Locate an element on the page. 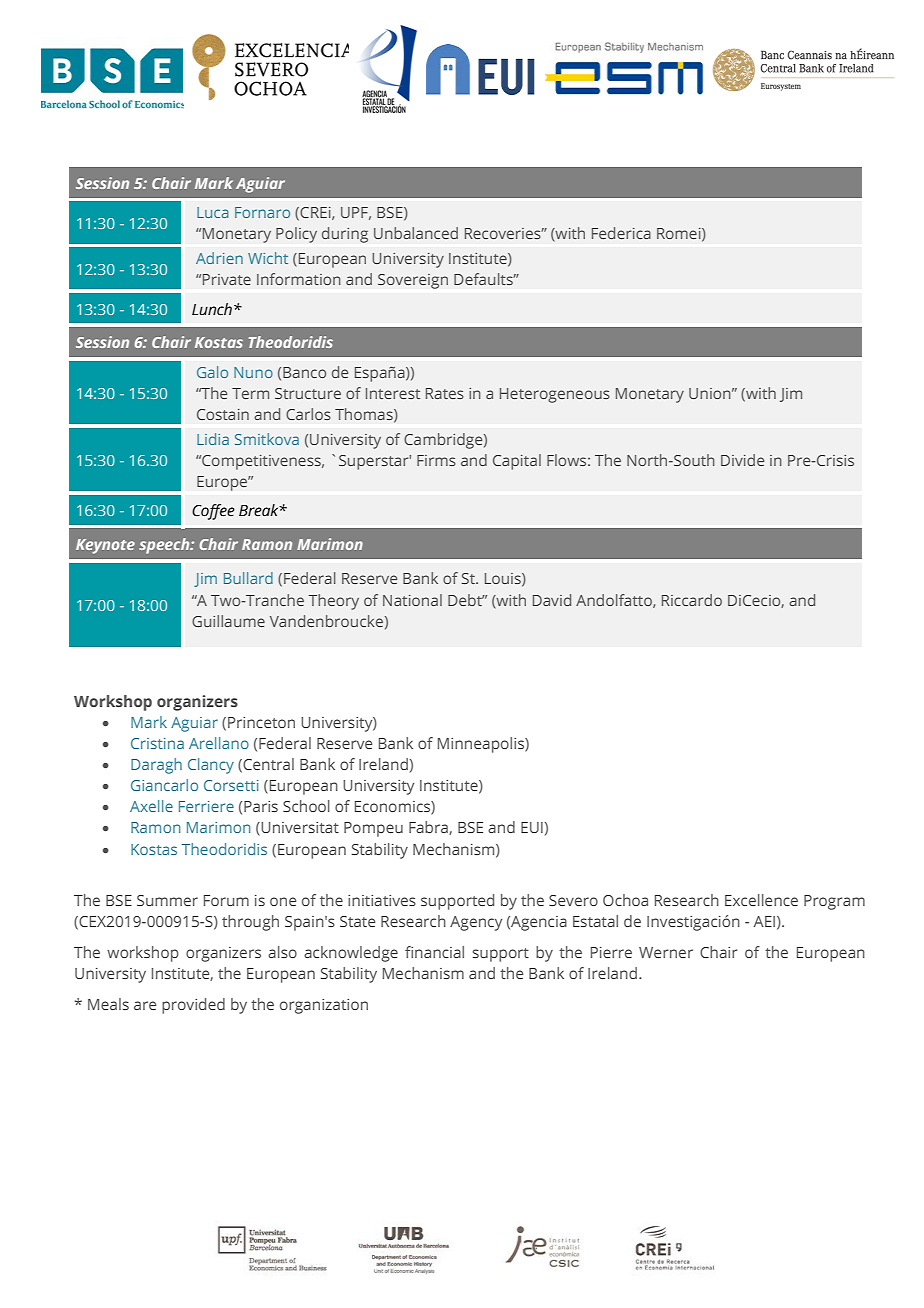 This document has width=924, height=1308. Unbalanced is located at coordinates (416, 233).
